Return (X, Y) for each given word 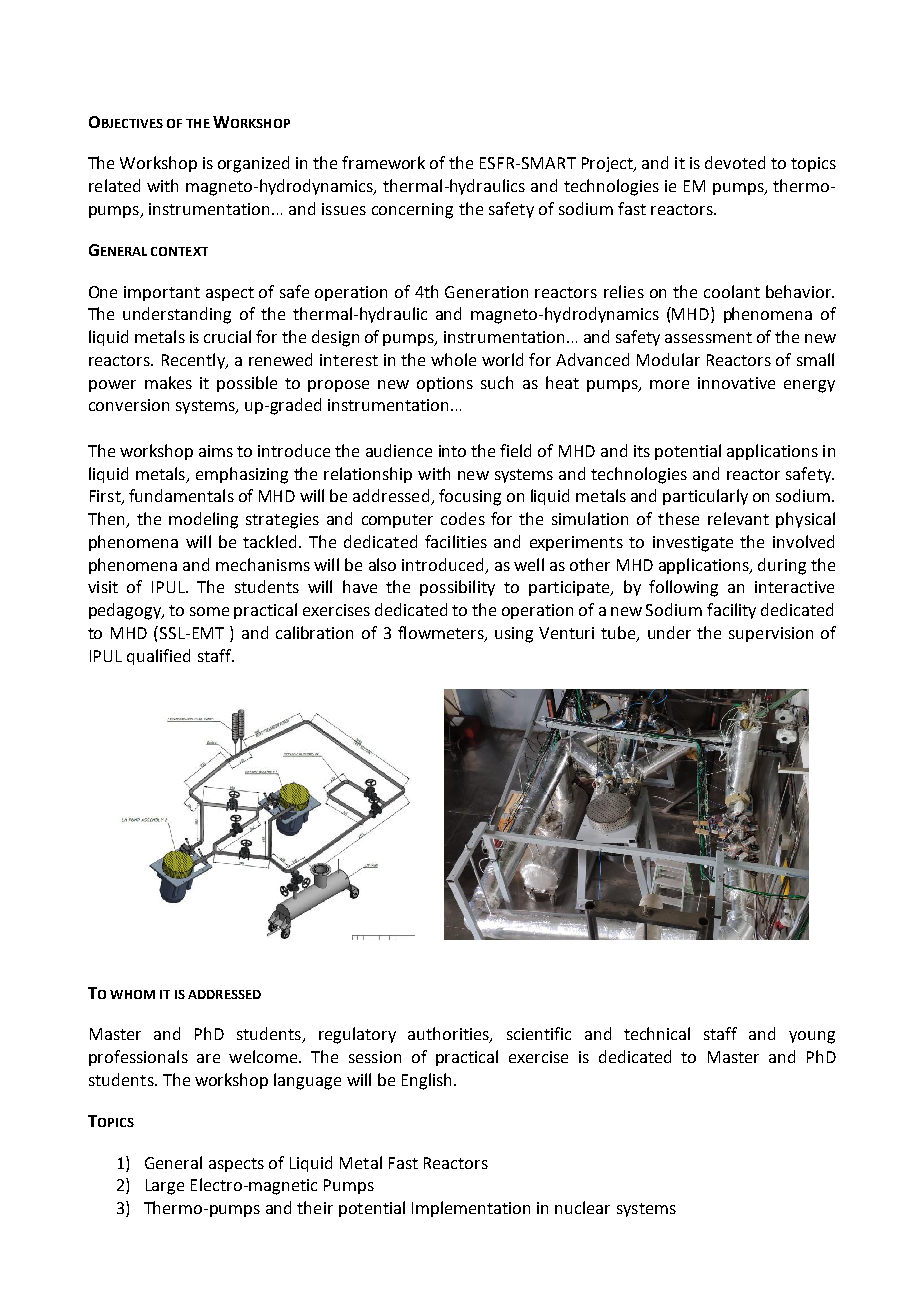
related (114, 185)
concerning (412, 211)
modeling (203, 520)
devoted (735, 162)
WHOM (132, 994)
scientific (539, 1033)
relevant (738, 518)
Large (165, 1187)
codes (463, 518)
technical (657, 1033)
